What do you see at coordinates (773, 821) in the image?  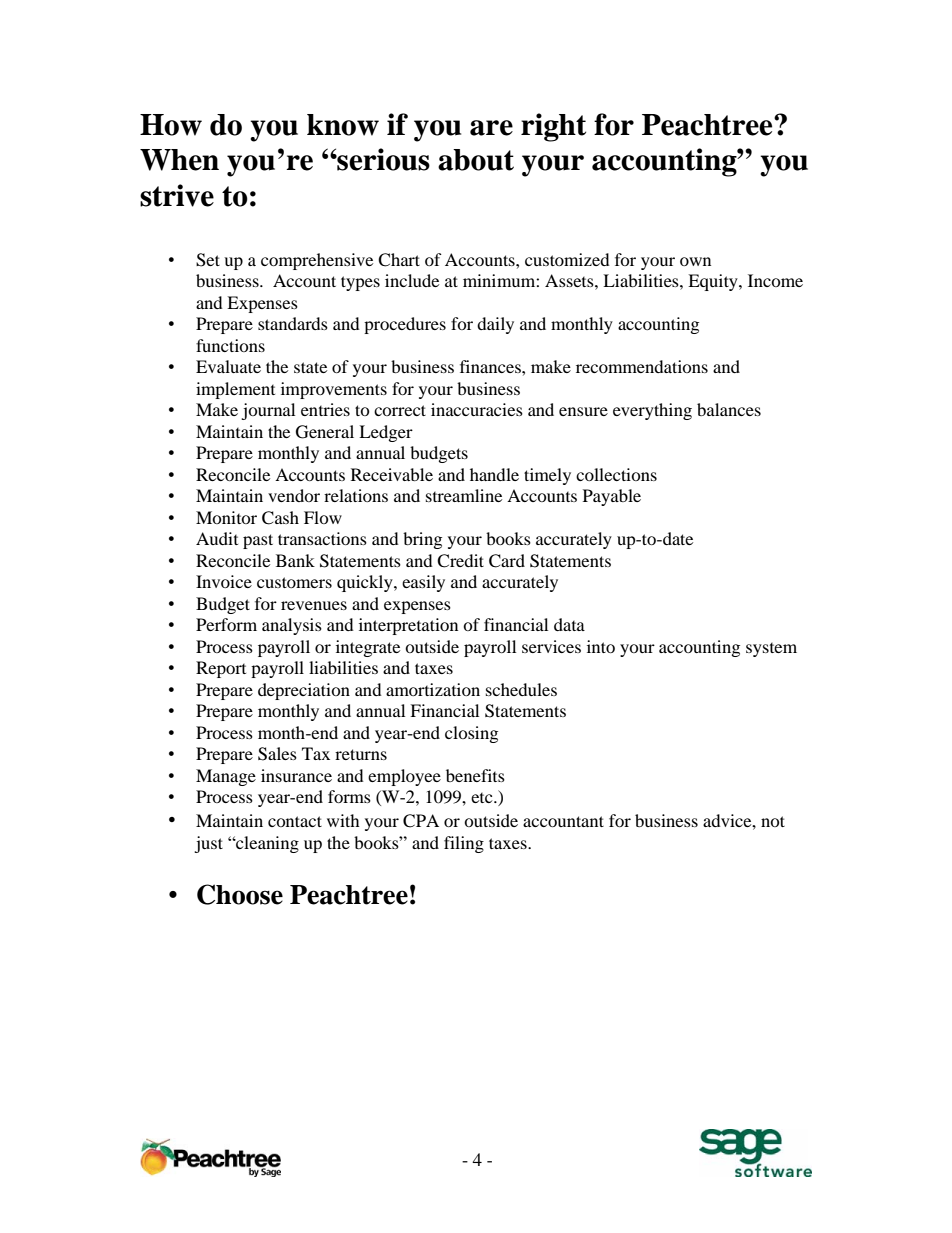 I see `not` at bounding box center [773, 821].
